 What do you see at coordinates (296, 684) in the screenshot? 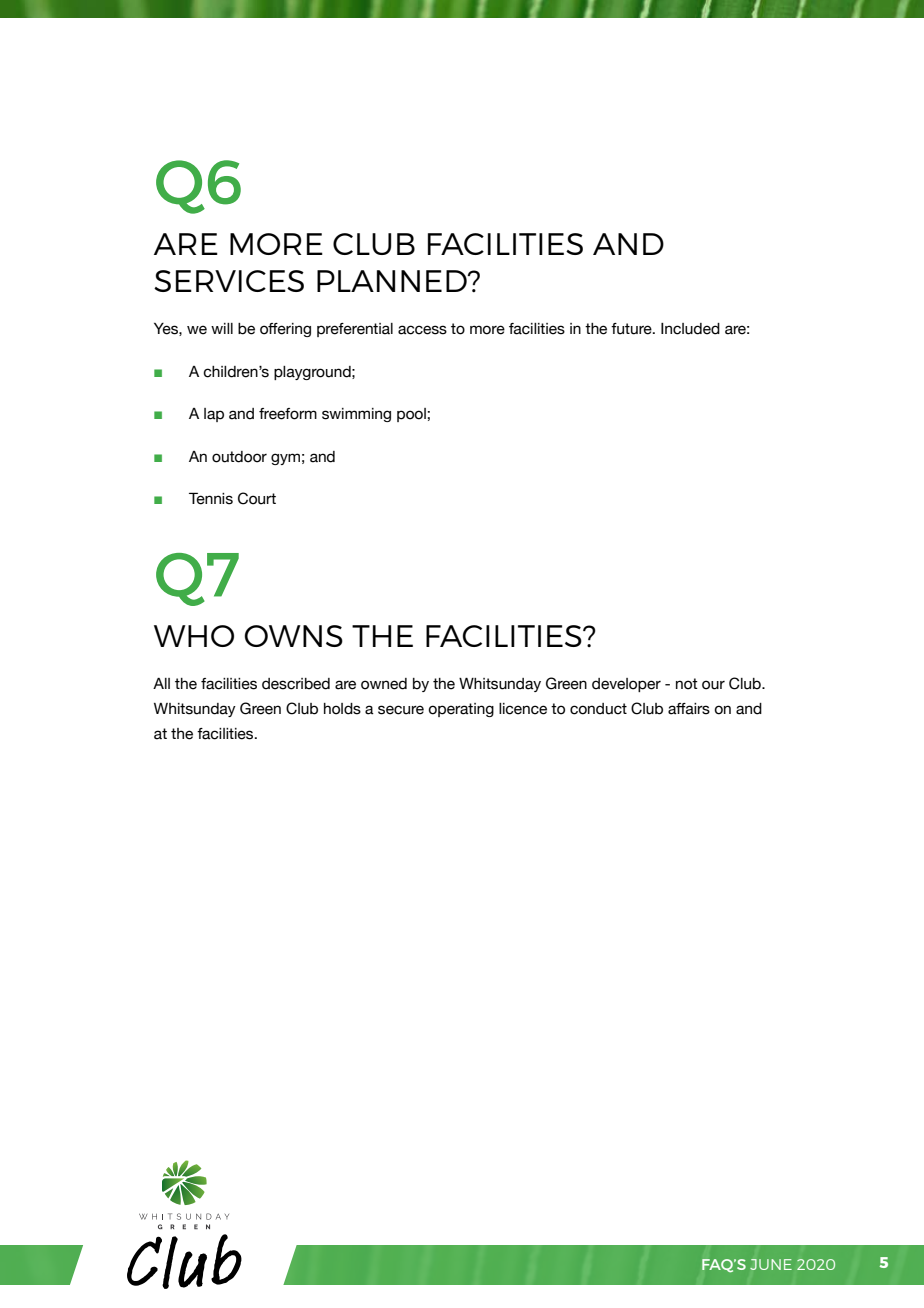
I see `described` at bounding box center [296, 684].
